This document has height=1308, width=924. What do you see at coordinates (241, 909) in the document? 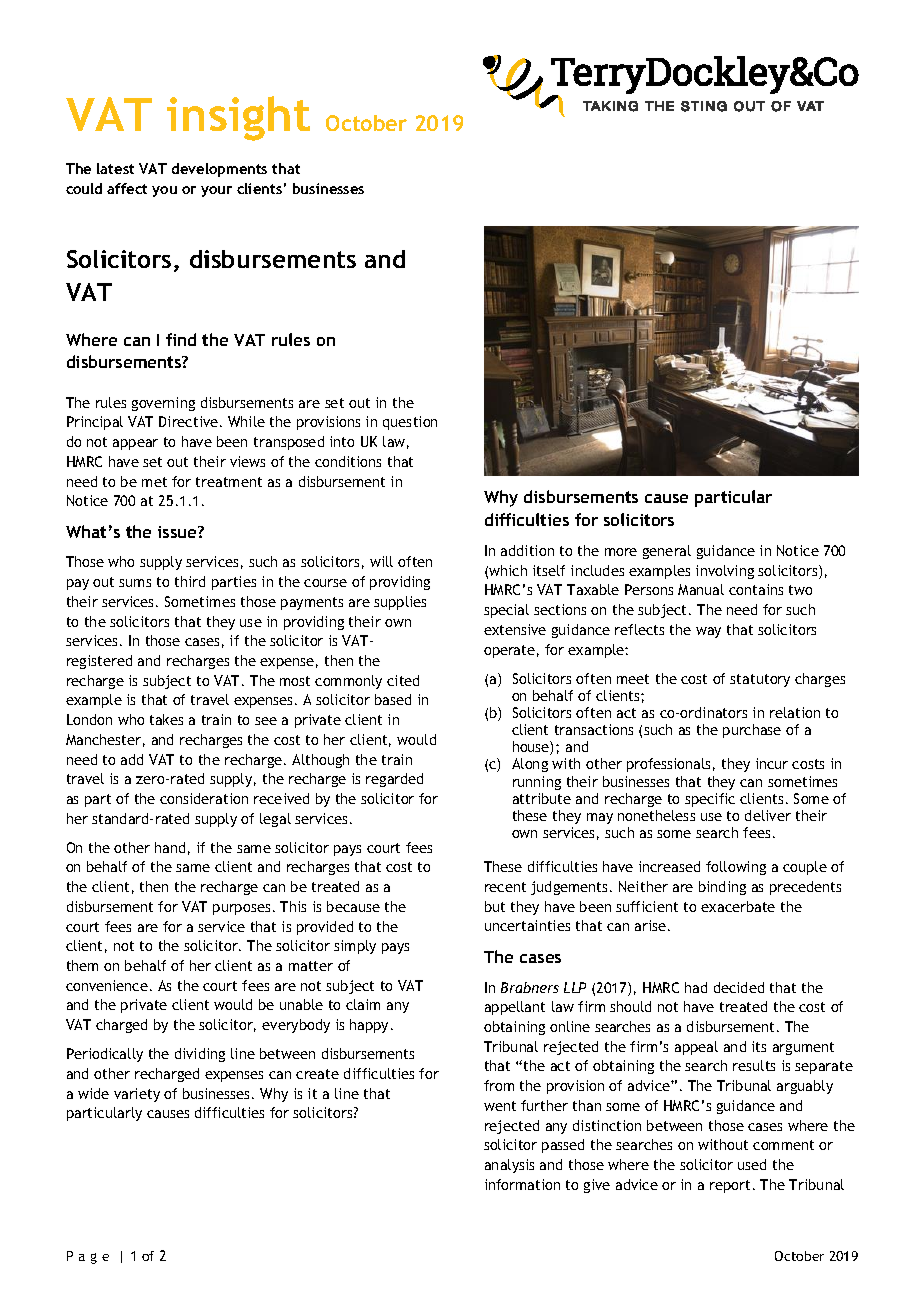
I see `purposes` at bounding box center [241, 909].
